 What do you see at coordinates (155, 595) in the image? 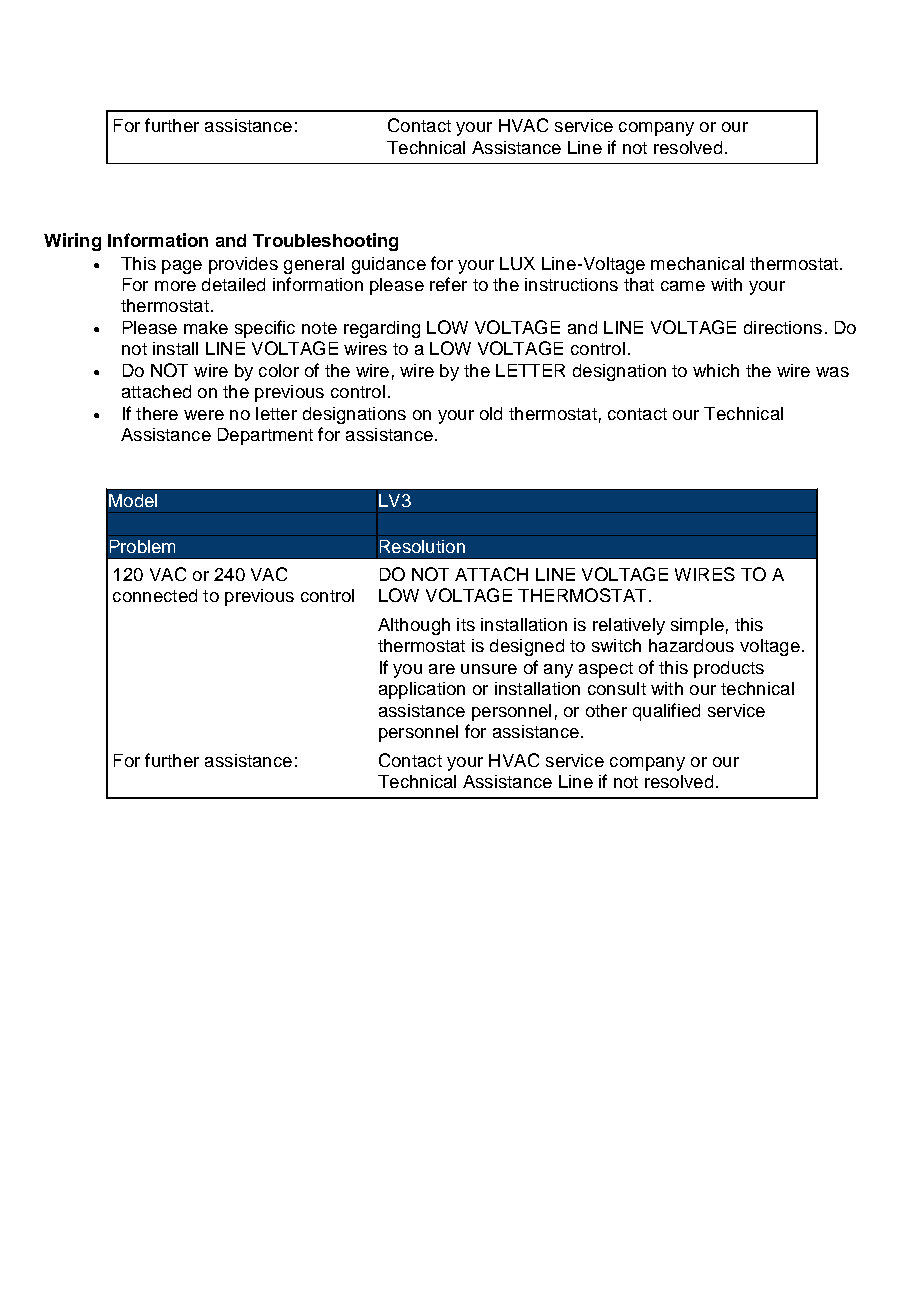
I see `connected` at bounding box center [155, 595].
